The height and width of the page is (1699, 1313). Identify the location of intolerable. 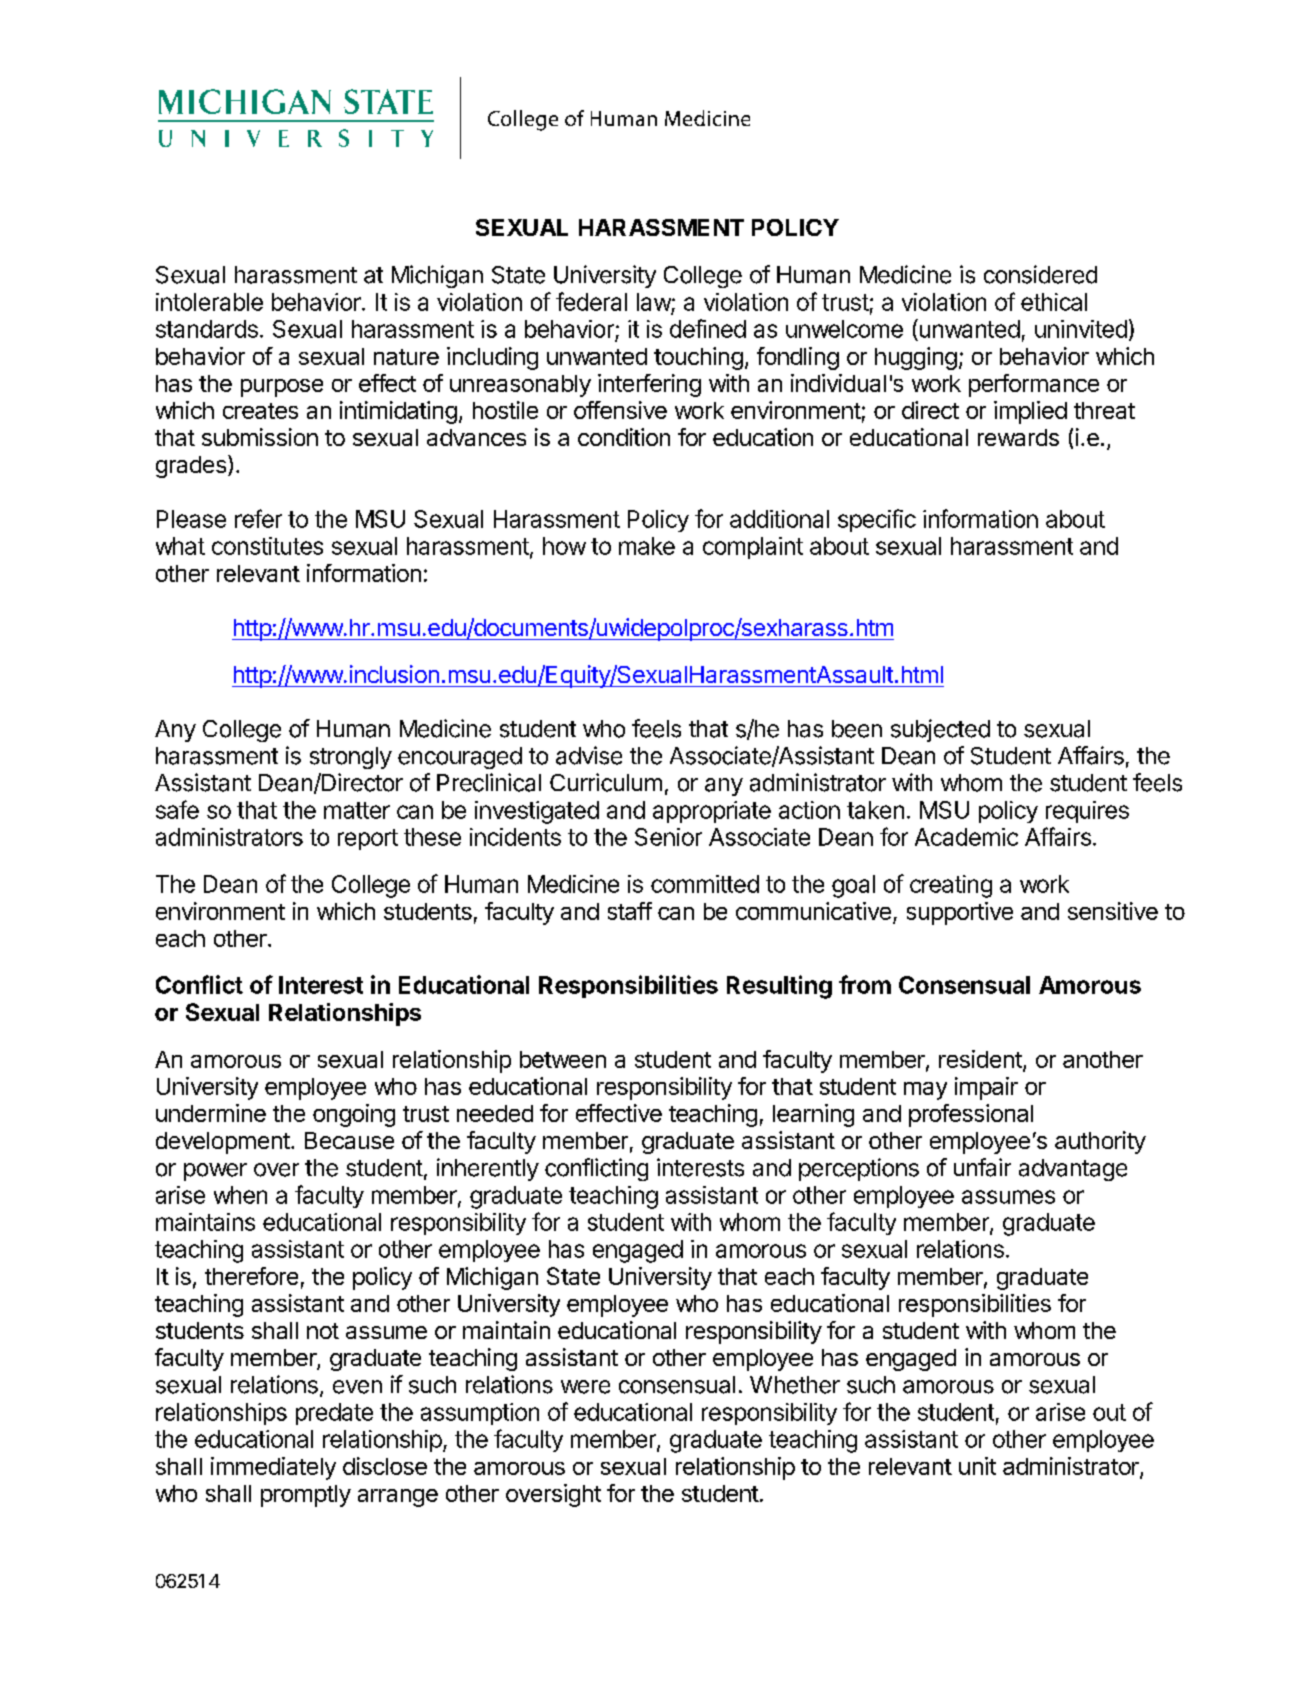
(209, 302).
